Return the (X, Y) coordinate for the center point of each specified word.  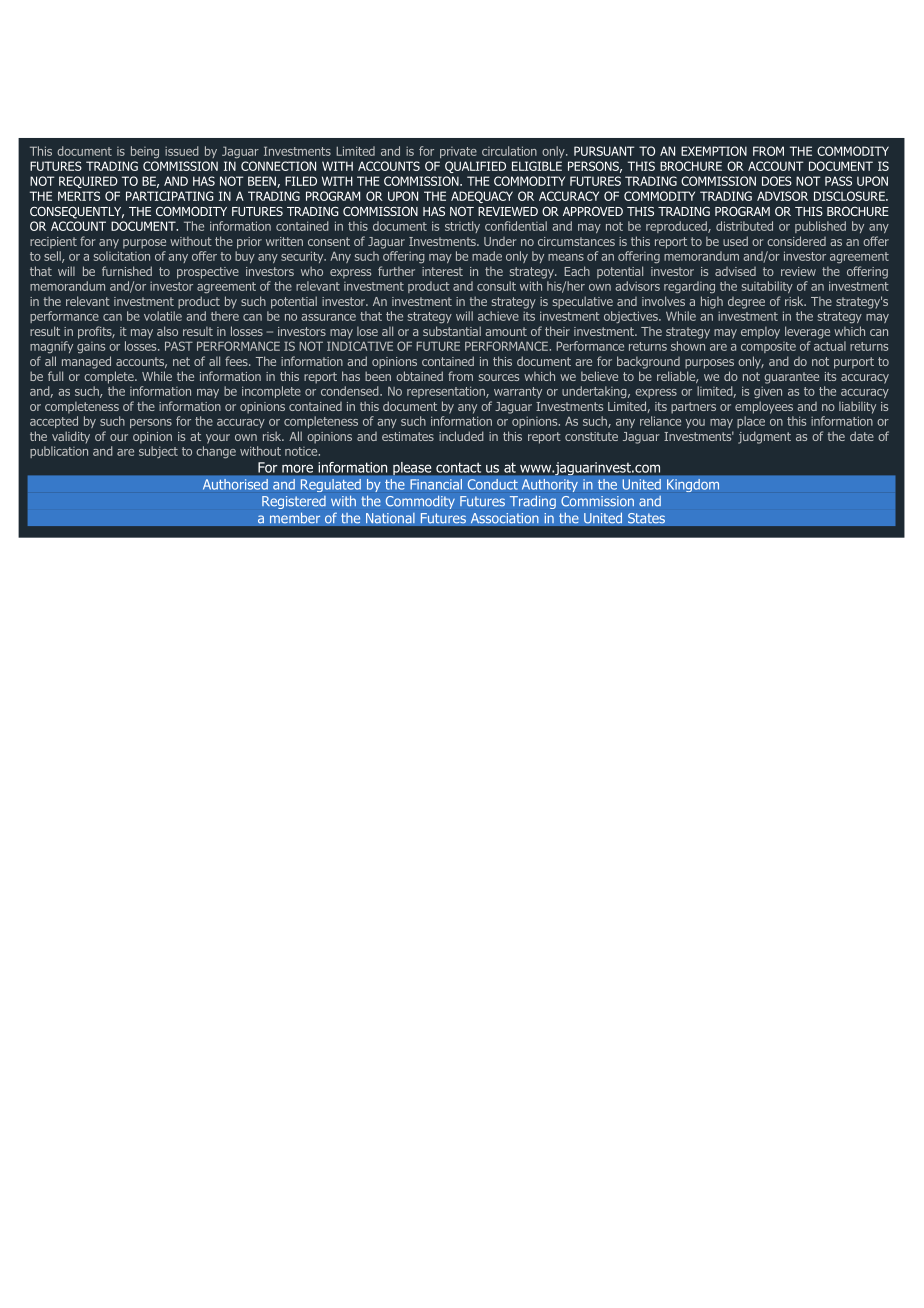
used (735, 241)
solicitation (122, 256)
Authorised (235, 484)
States (646, 518)
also (167, 331)
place (751, 422)
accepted (54, 422)
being (145, 152)
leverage (807, 332)
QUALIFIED (475, 167)
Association (504, 518)
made (487, 256)
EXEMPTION (714, 151)
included (461, 436)
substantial (452, 331)
